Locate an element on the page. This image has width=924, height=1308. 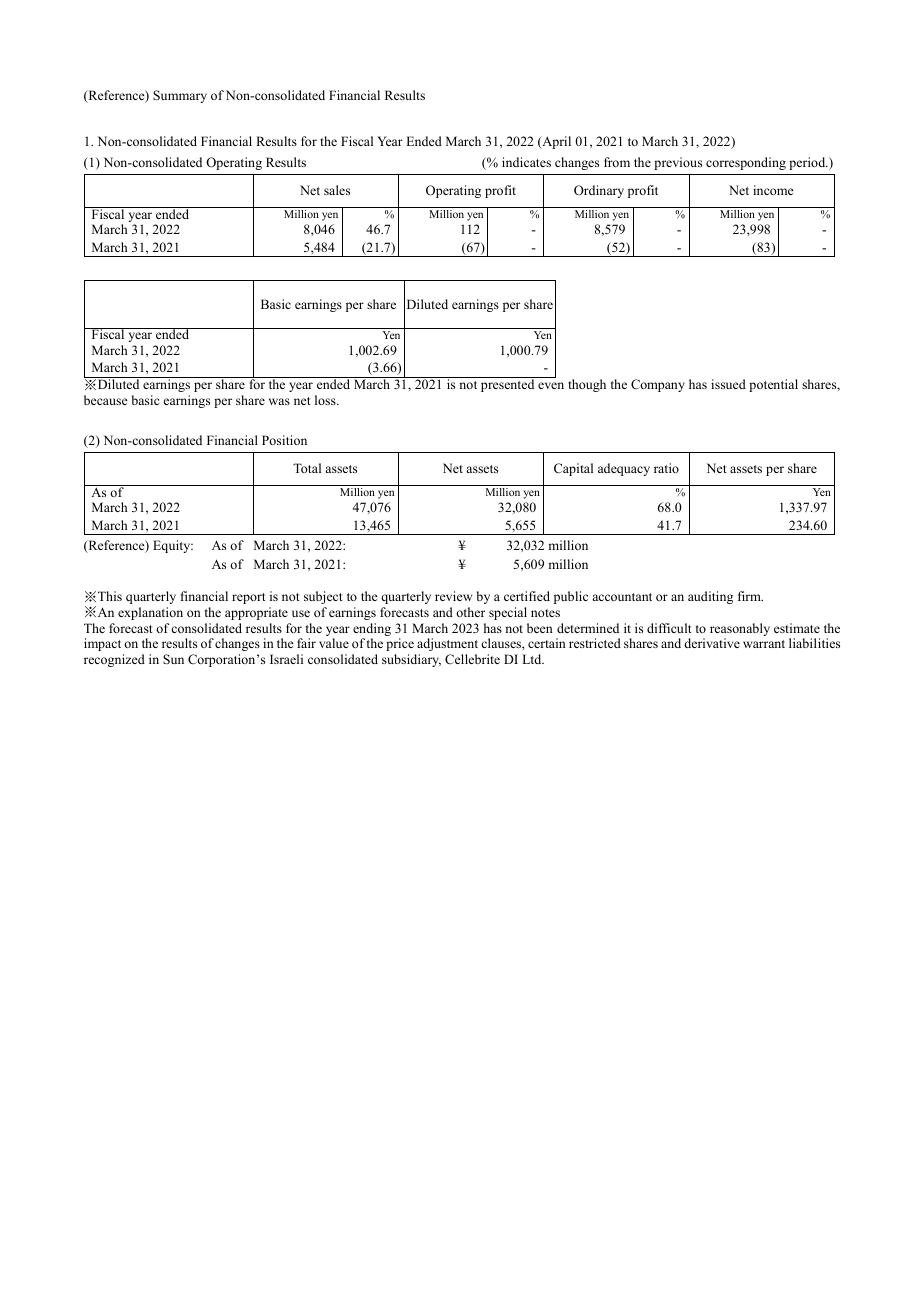
corresponding is located at coordinates (746, 163).
